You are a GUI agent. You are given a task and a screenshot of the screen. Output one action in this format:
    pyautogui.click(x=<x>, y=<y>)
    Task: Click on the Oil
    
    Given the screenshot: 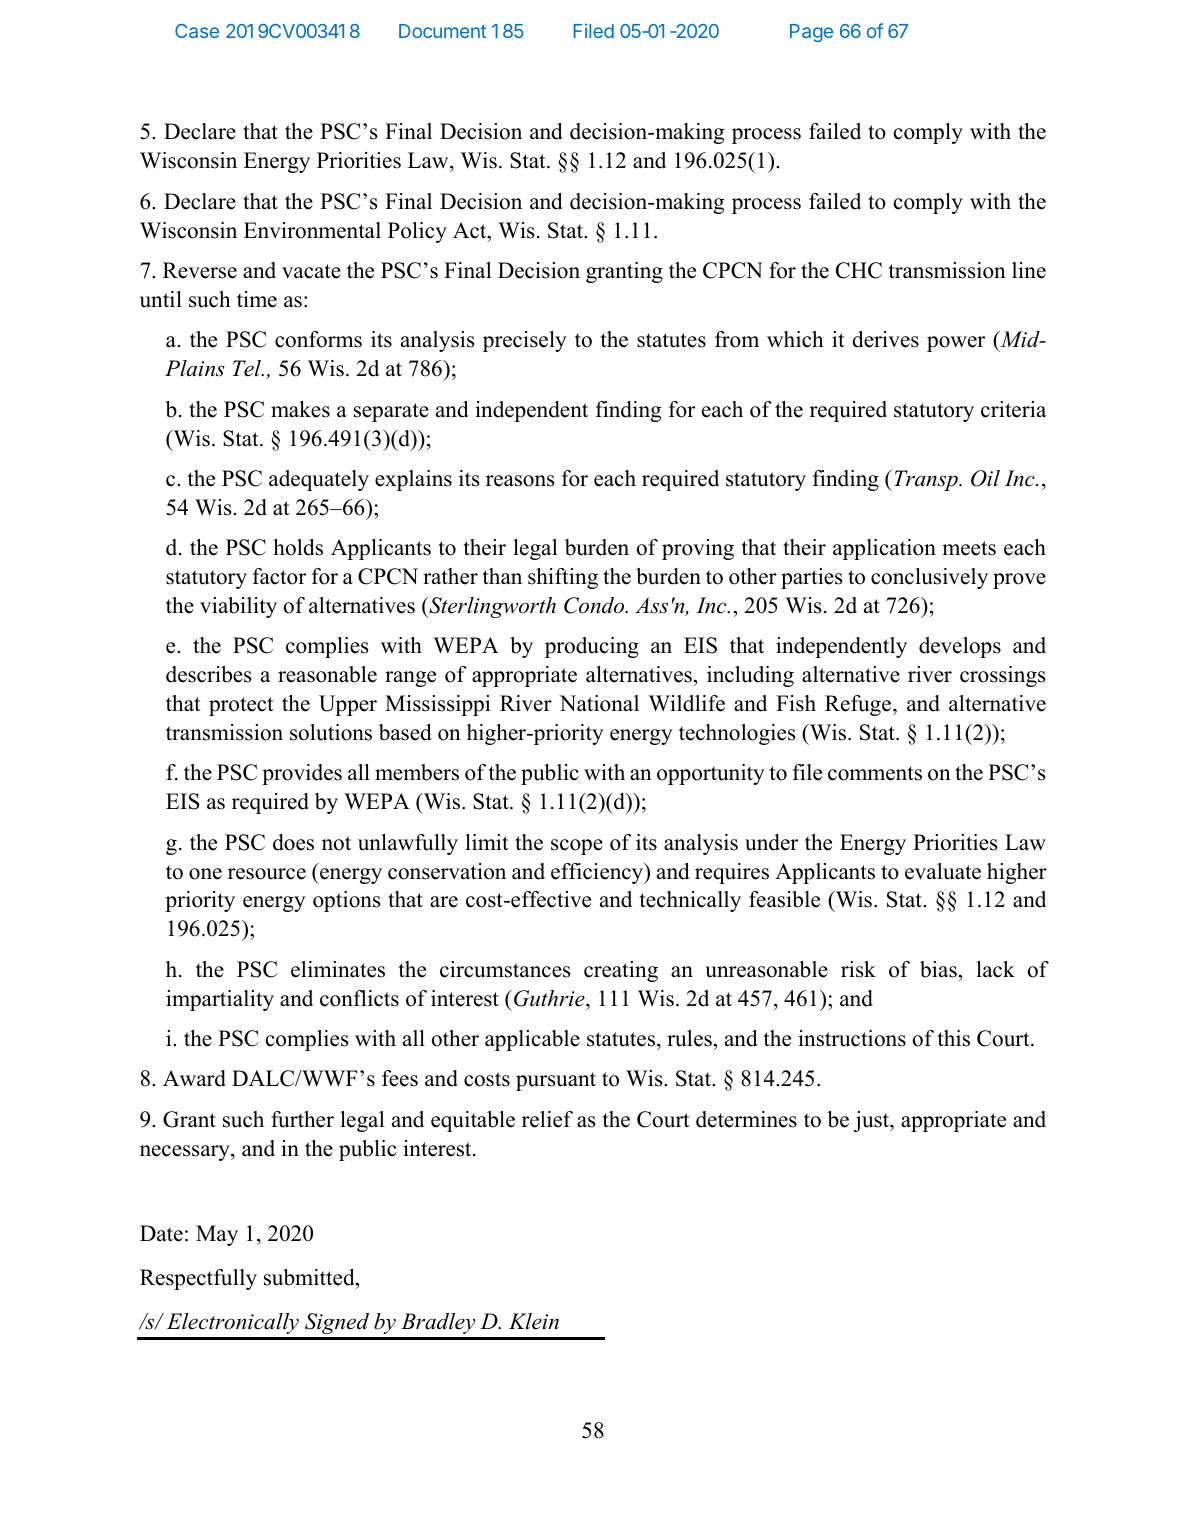 What is the action you would take?
    pyautogui.click(x=985, y=478)
